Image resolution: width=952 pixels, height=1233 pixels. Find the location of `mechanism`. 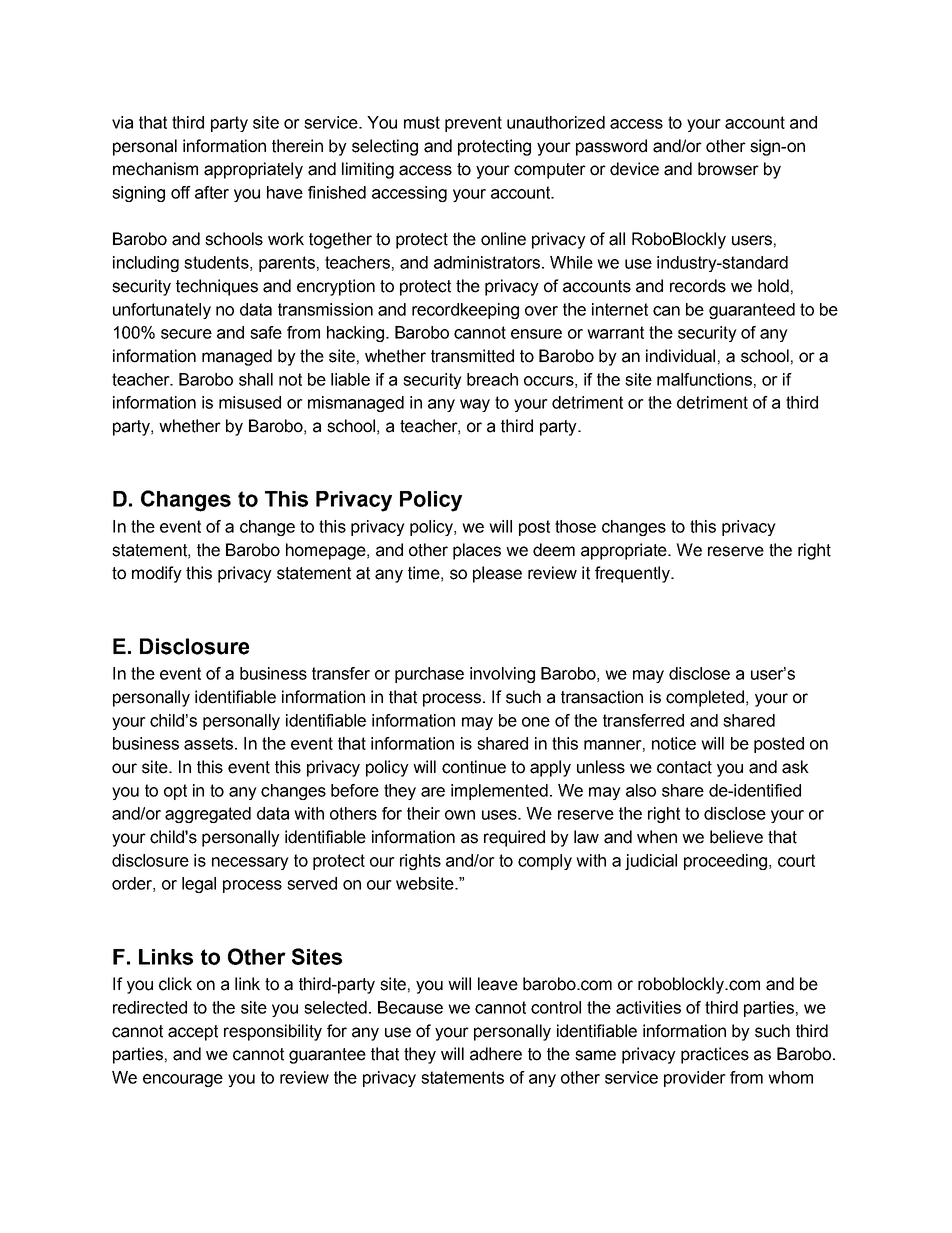

mechanism is located at coordinates (155, 169).
